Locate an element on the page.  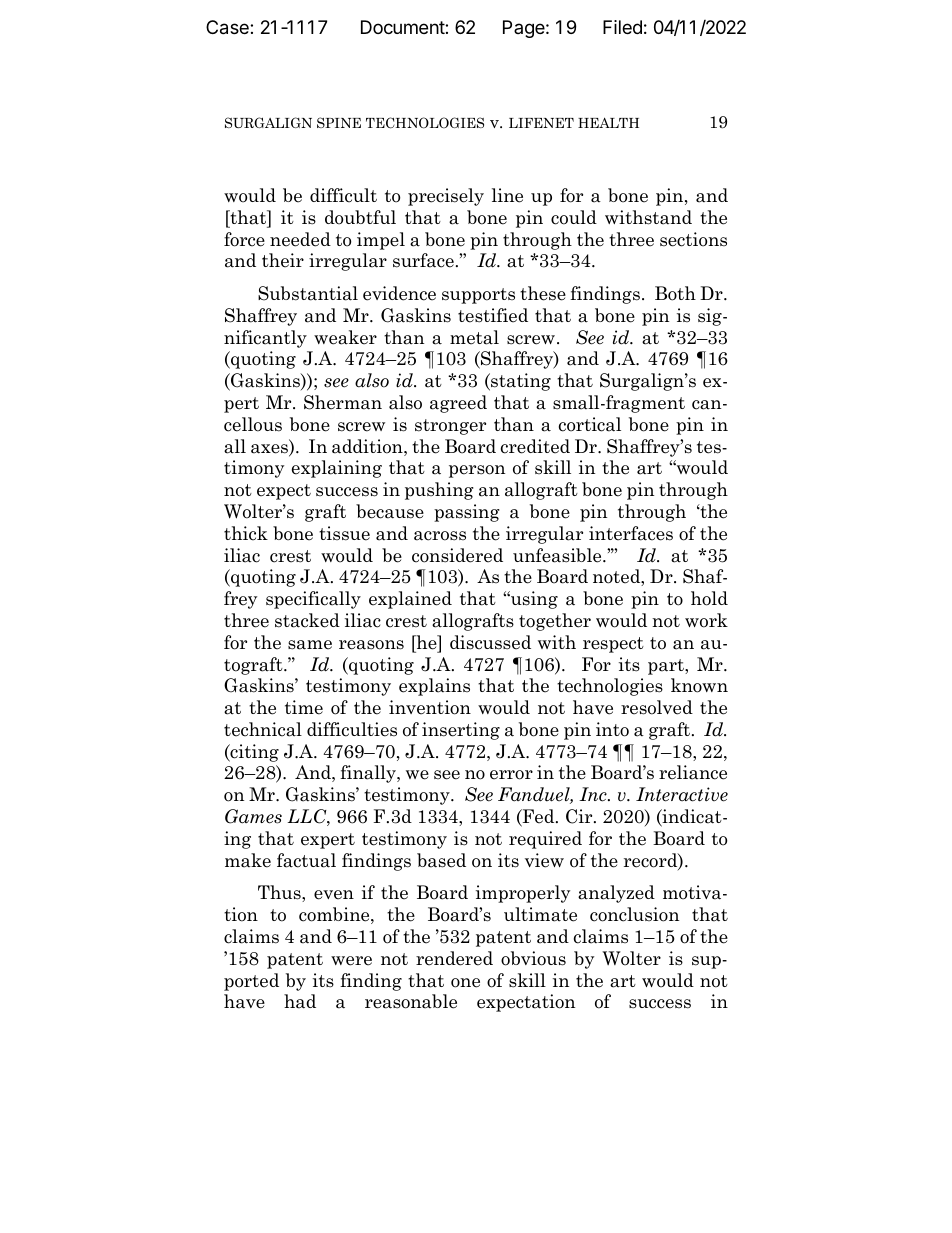
inserting is located at coordinates (461, 731).
